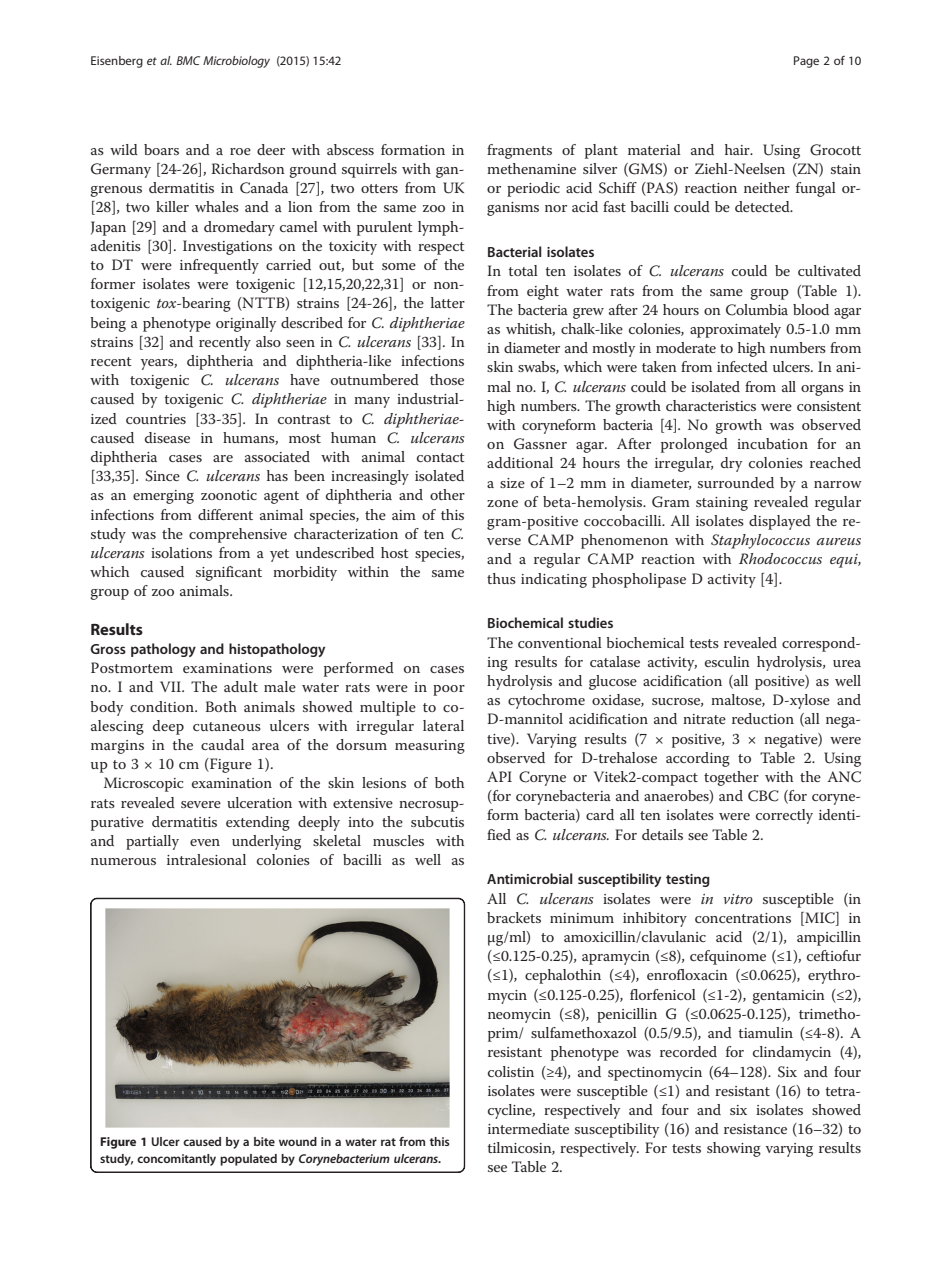 This screenshot has width=952, height=1270. What do you see at coordinates (528, 1128) in the screenshot?
I see `intermediate` at bounding box center [528, 1128].
